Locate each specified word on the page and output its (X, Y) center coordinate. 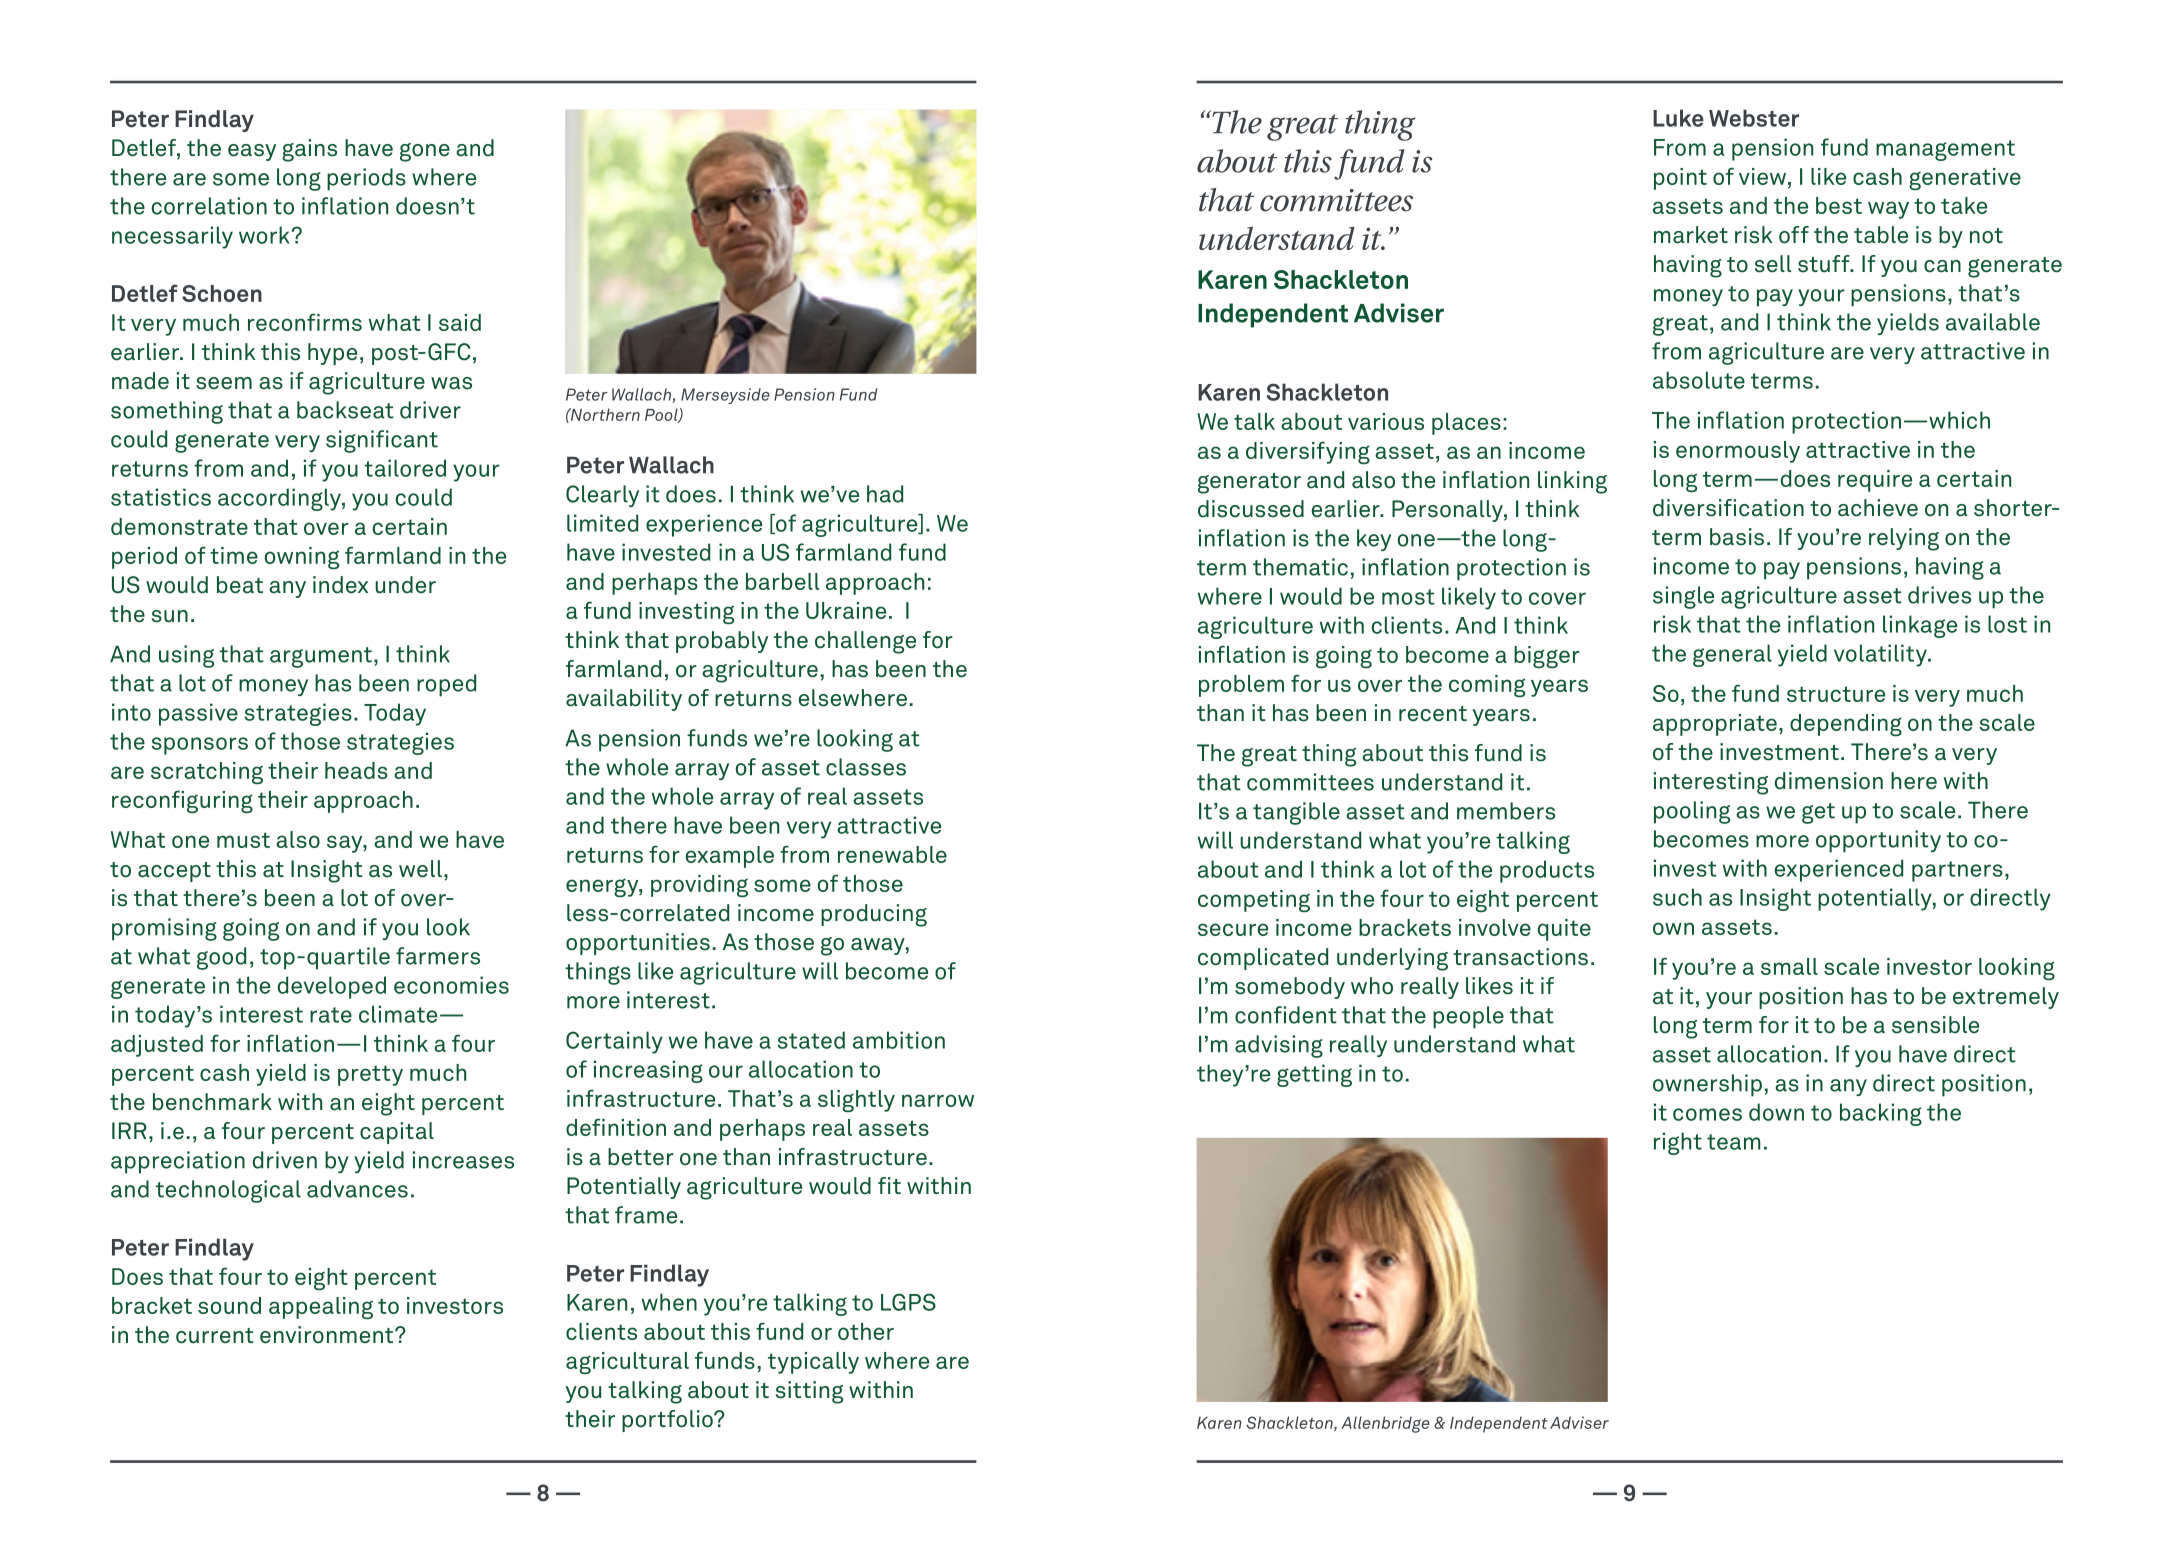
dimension (1829, 781)
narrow (938, 1100)
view (1762, 176)
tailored (405, 468)
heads (356, 770)
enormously (1738, 452)
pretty (370, 1075)
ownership (1707, 1085)
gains (309, 150)
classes (866, 767)
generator (1249, 483)
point (1680, 179)
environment (328, 1335)
